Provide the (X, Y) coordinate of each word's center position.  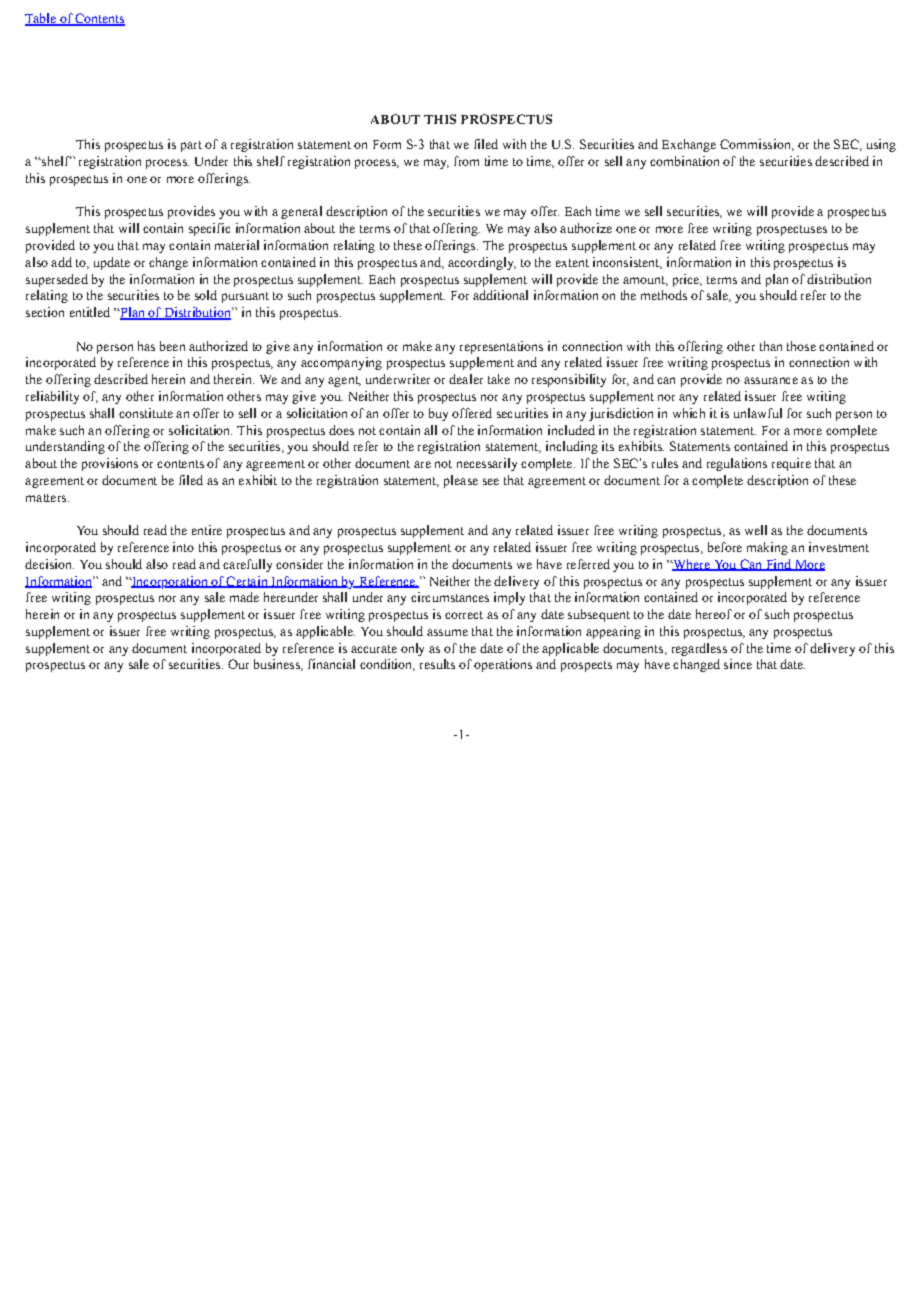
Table (41, 19)
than (771, 346)
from (466, 161)
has (146, 346)
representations (501, 347)
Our (238, 664)
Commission (756, 145)
